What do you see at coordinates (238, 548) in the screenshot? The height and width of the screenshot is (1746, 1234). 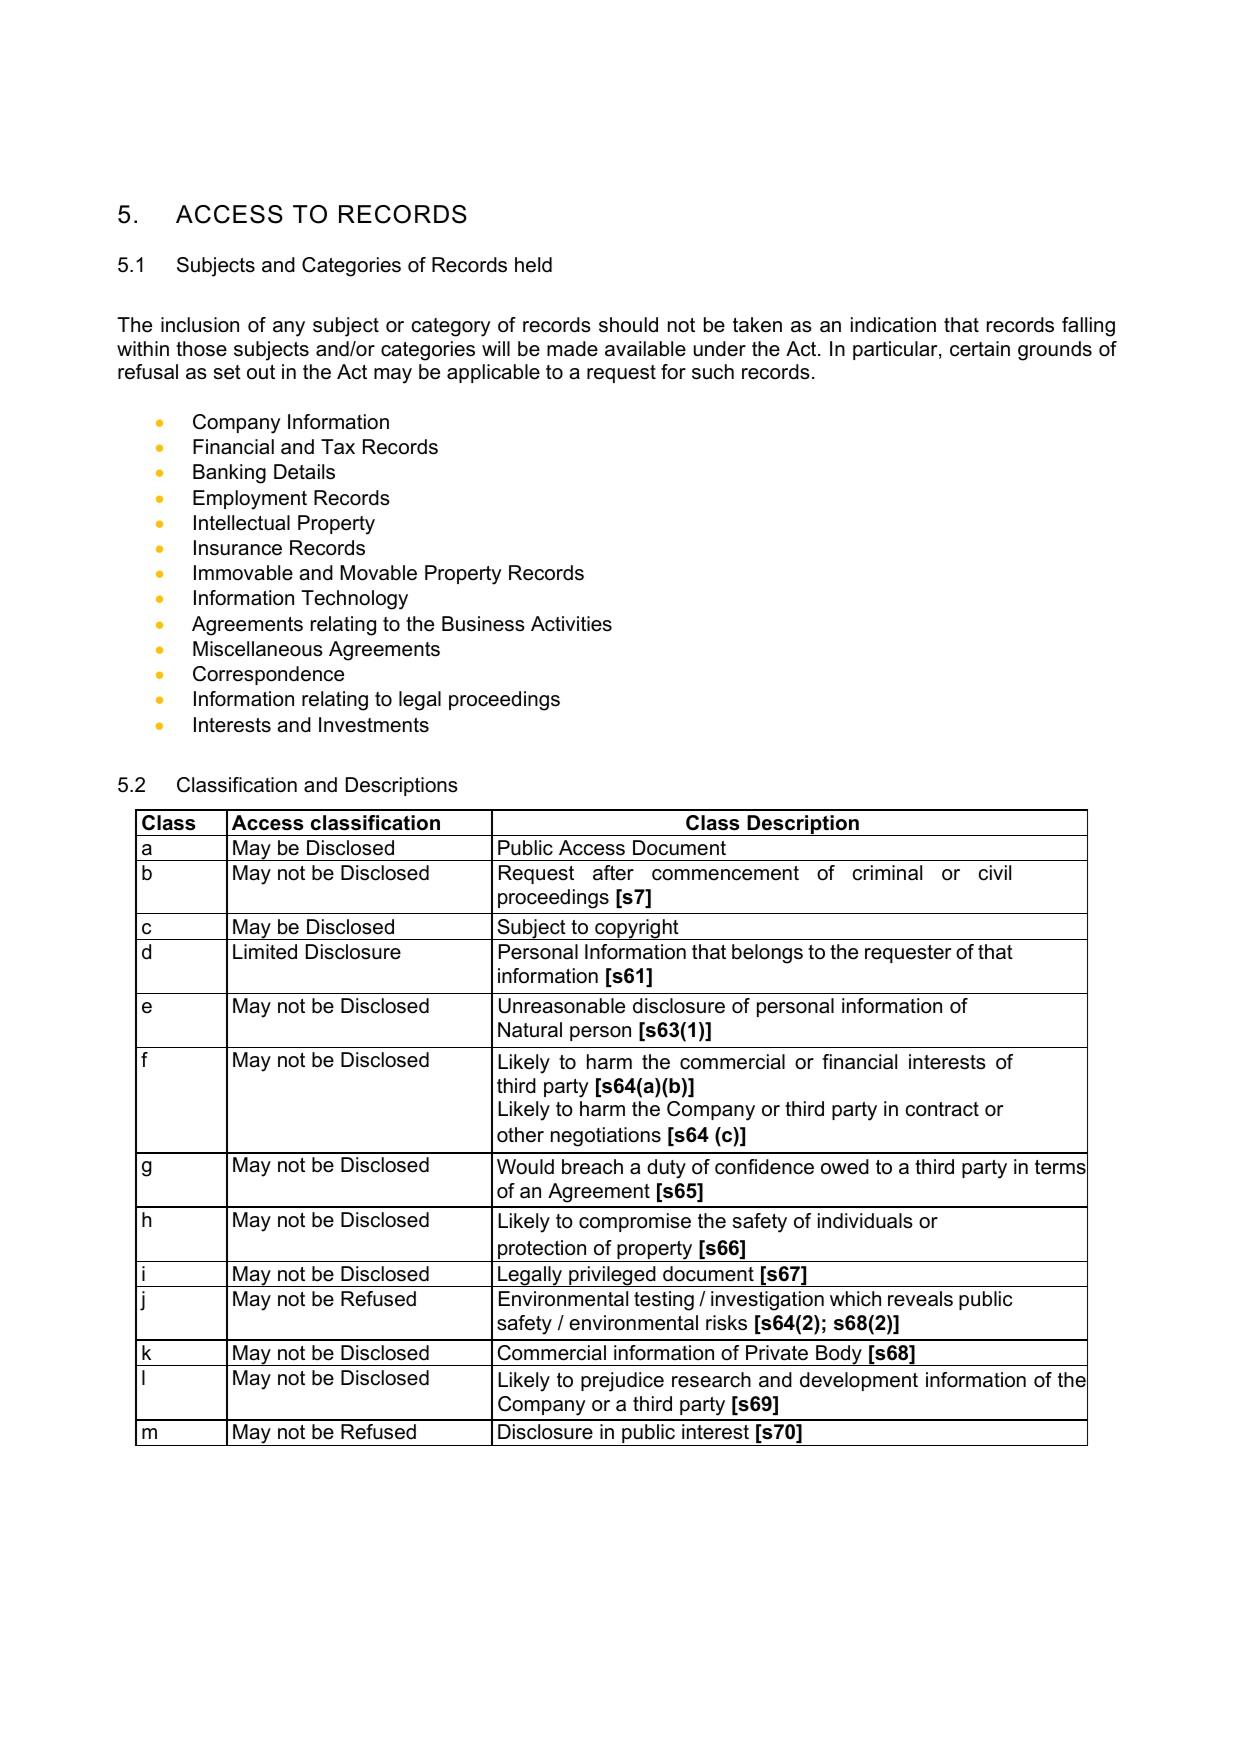 I see `Insurance` at bounding box center [238, 548].
